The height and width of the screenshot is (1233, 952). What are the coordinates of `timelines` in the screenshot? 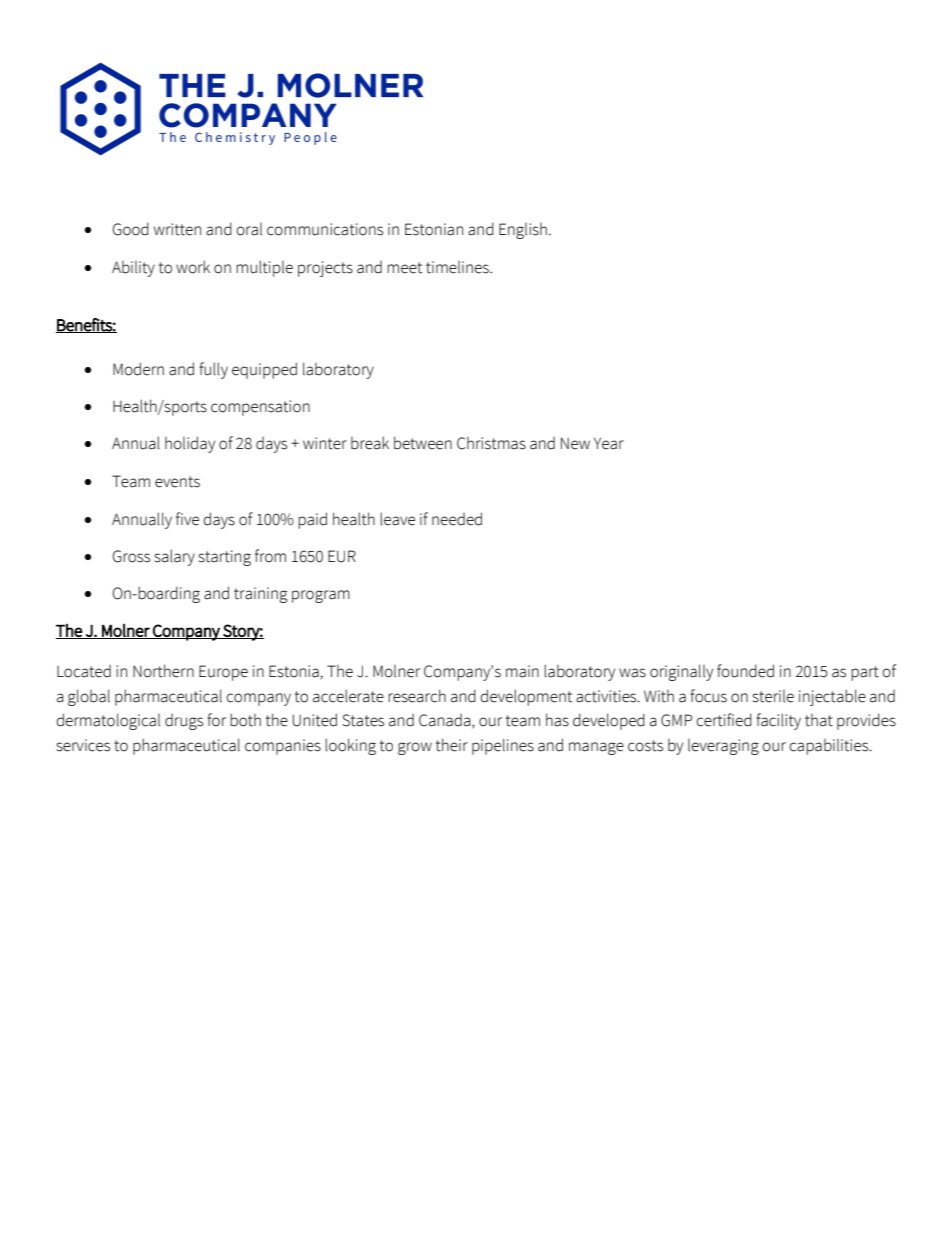 It's located at (458, 267).
